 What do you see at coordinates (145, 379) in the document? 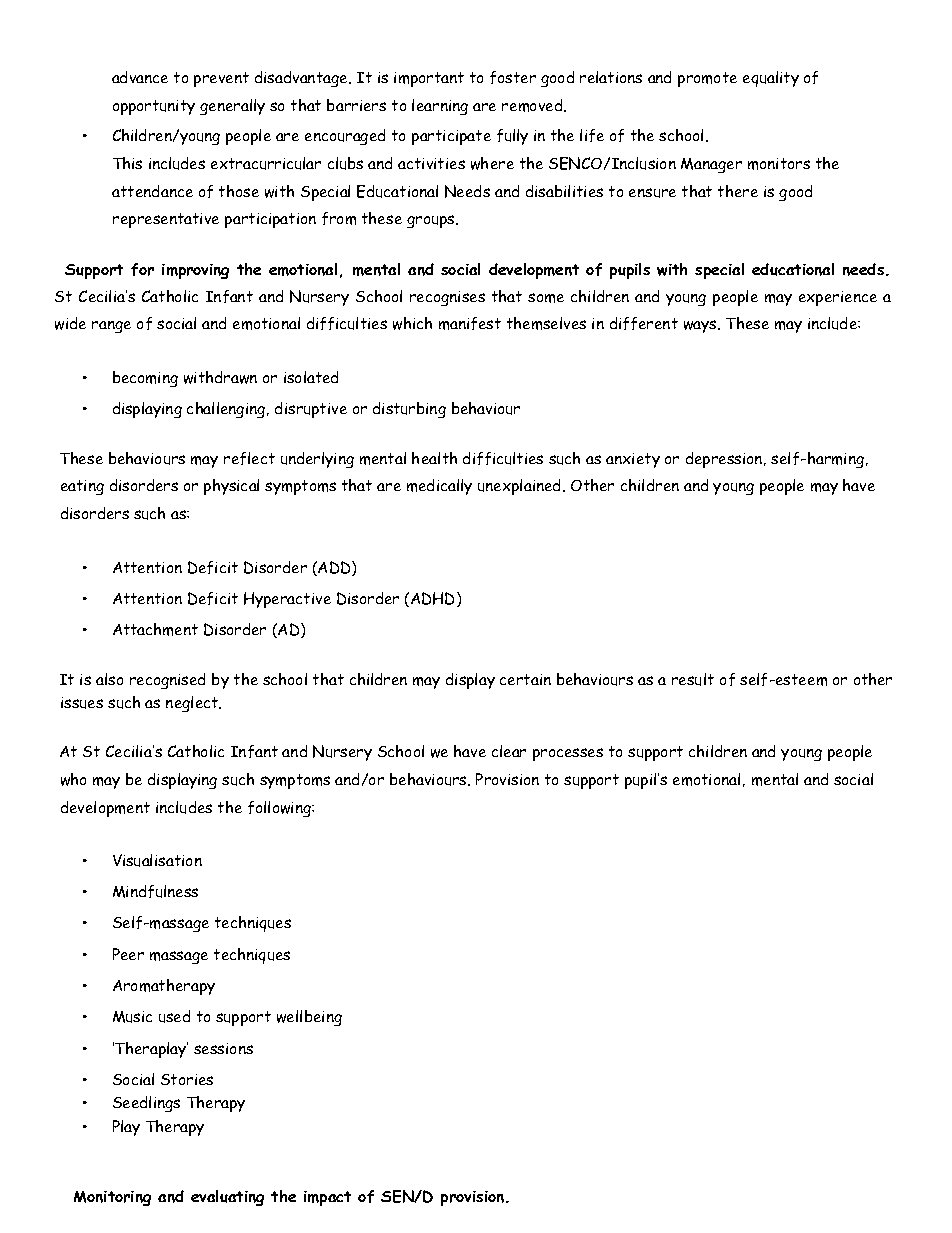
I see `becoming` at bounding box center [145, 379].
